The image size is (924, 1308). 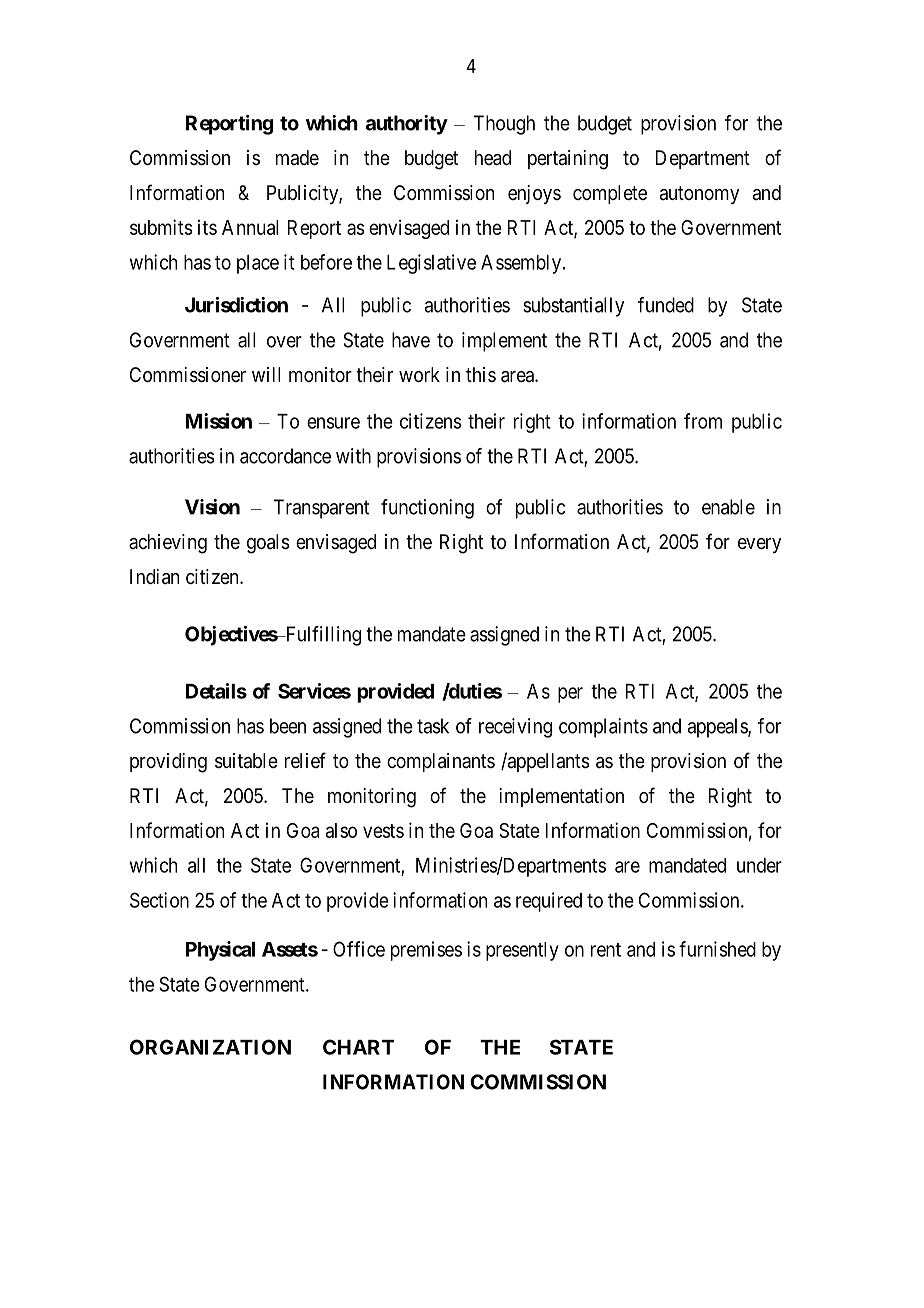 I want to click on been, so click(x=288, y=726).
